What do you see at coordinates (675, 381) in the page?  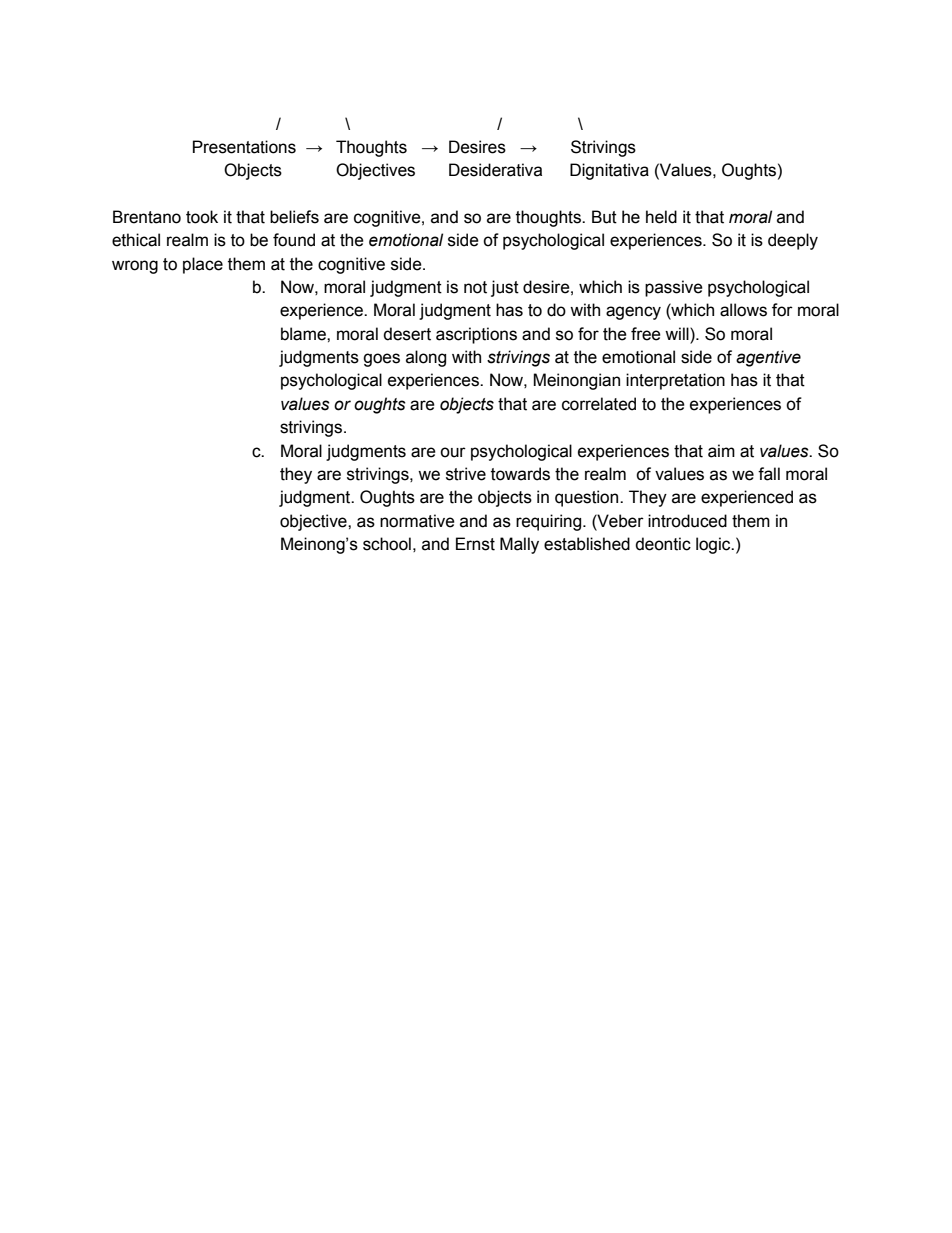 I see `interpretation` at bounding box center [675, 381].
